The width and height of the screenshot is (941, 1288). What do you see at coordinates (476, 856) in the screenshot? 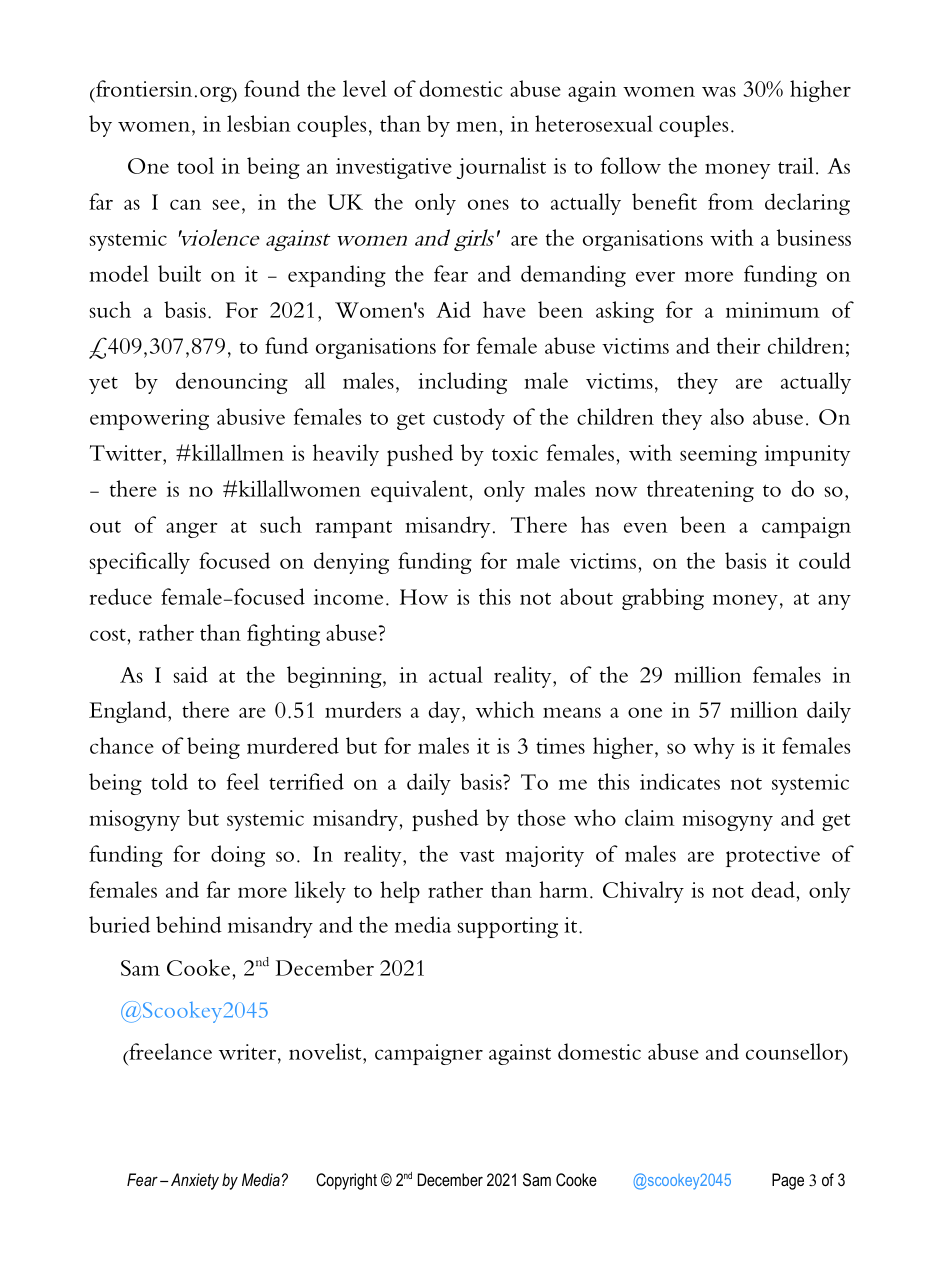
I see `vast` at bounding box center [476, 856].
